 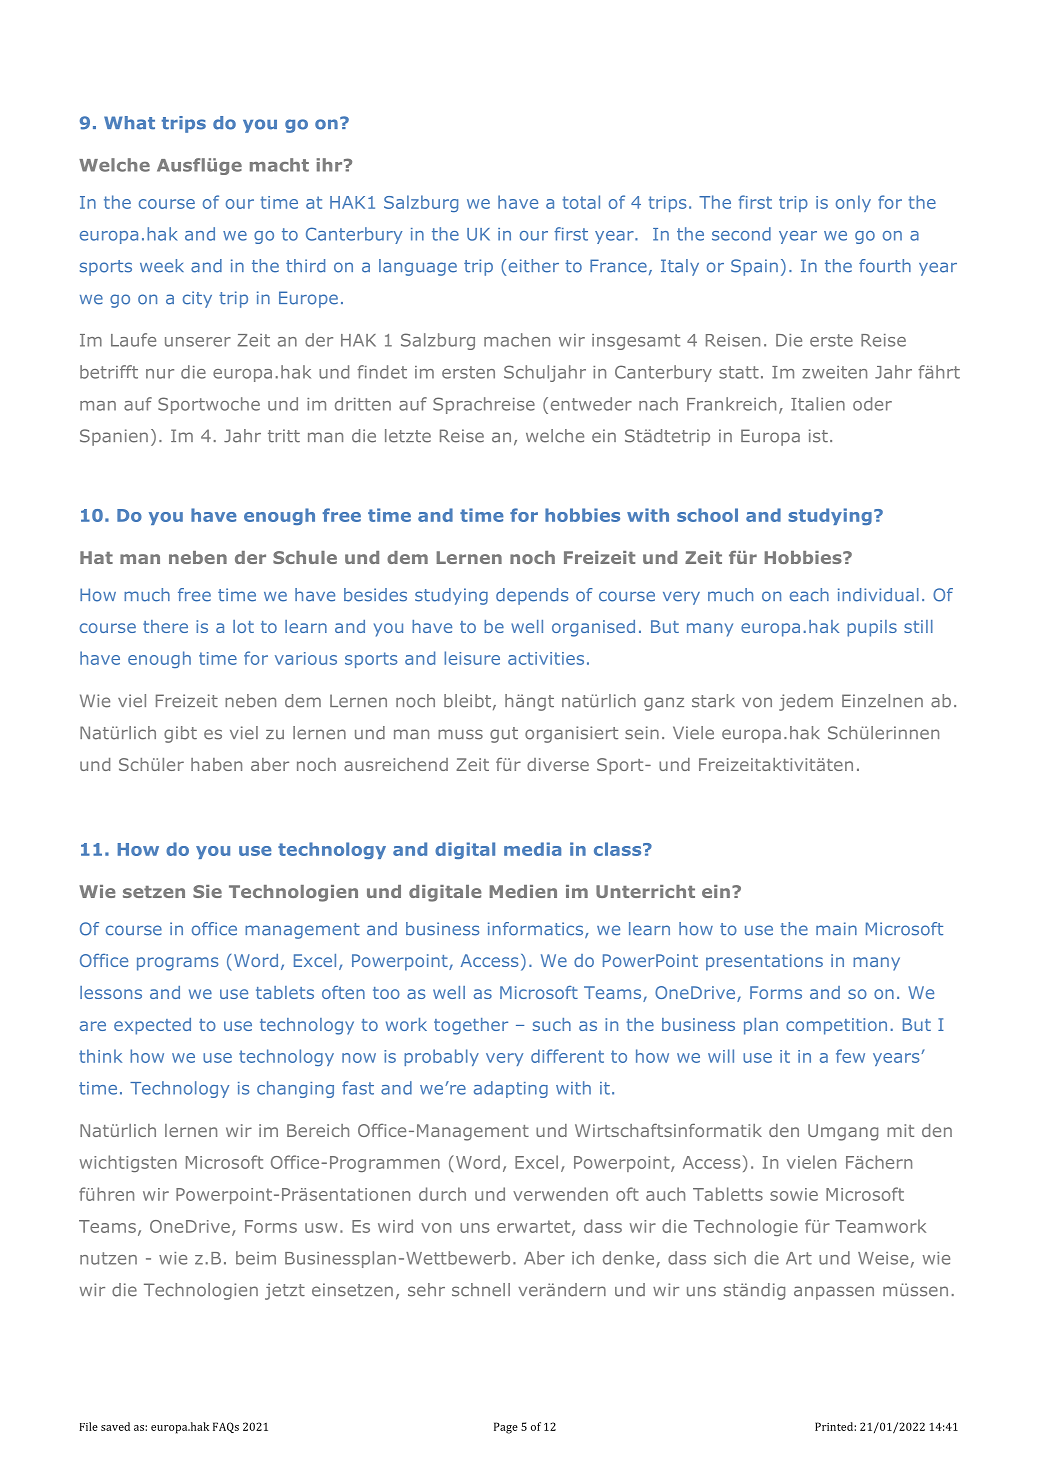 What do you see at coordinates (809, 595) in the screenshot?
I see `each` at bounding box center [809, 595].
